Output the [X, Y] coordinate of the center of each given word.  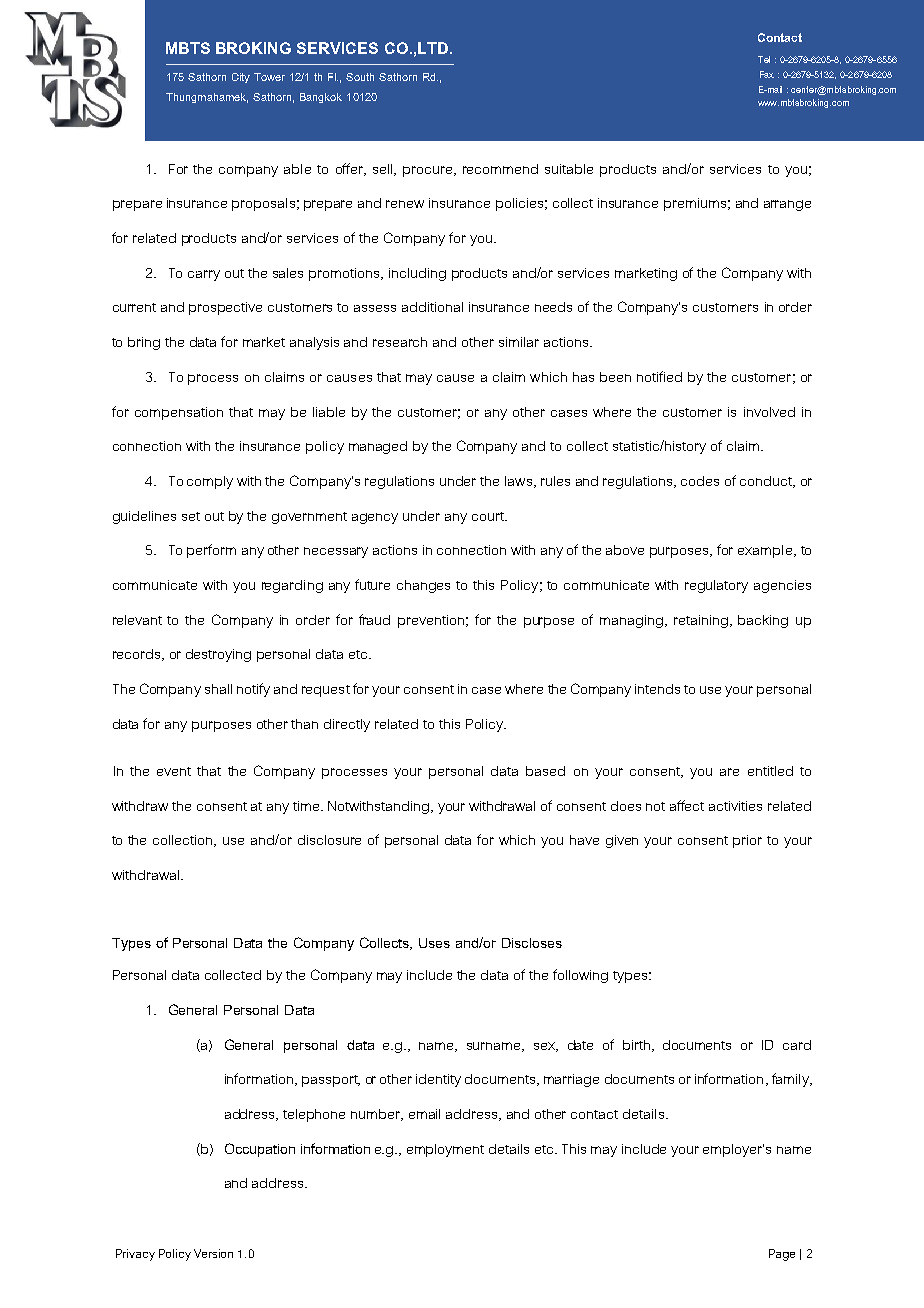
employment [445, 1150]
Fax [767, 74]
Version [213, 1253]
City [241, 78]
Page [782, 1255]
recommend [500, 169]
